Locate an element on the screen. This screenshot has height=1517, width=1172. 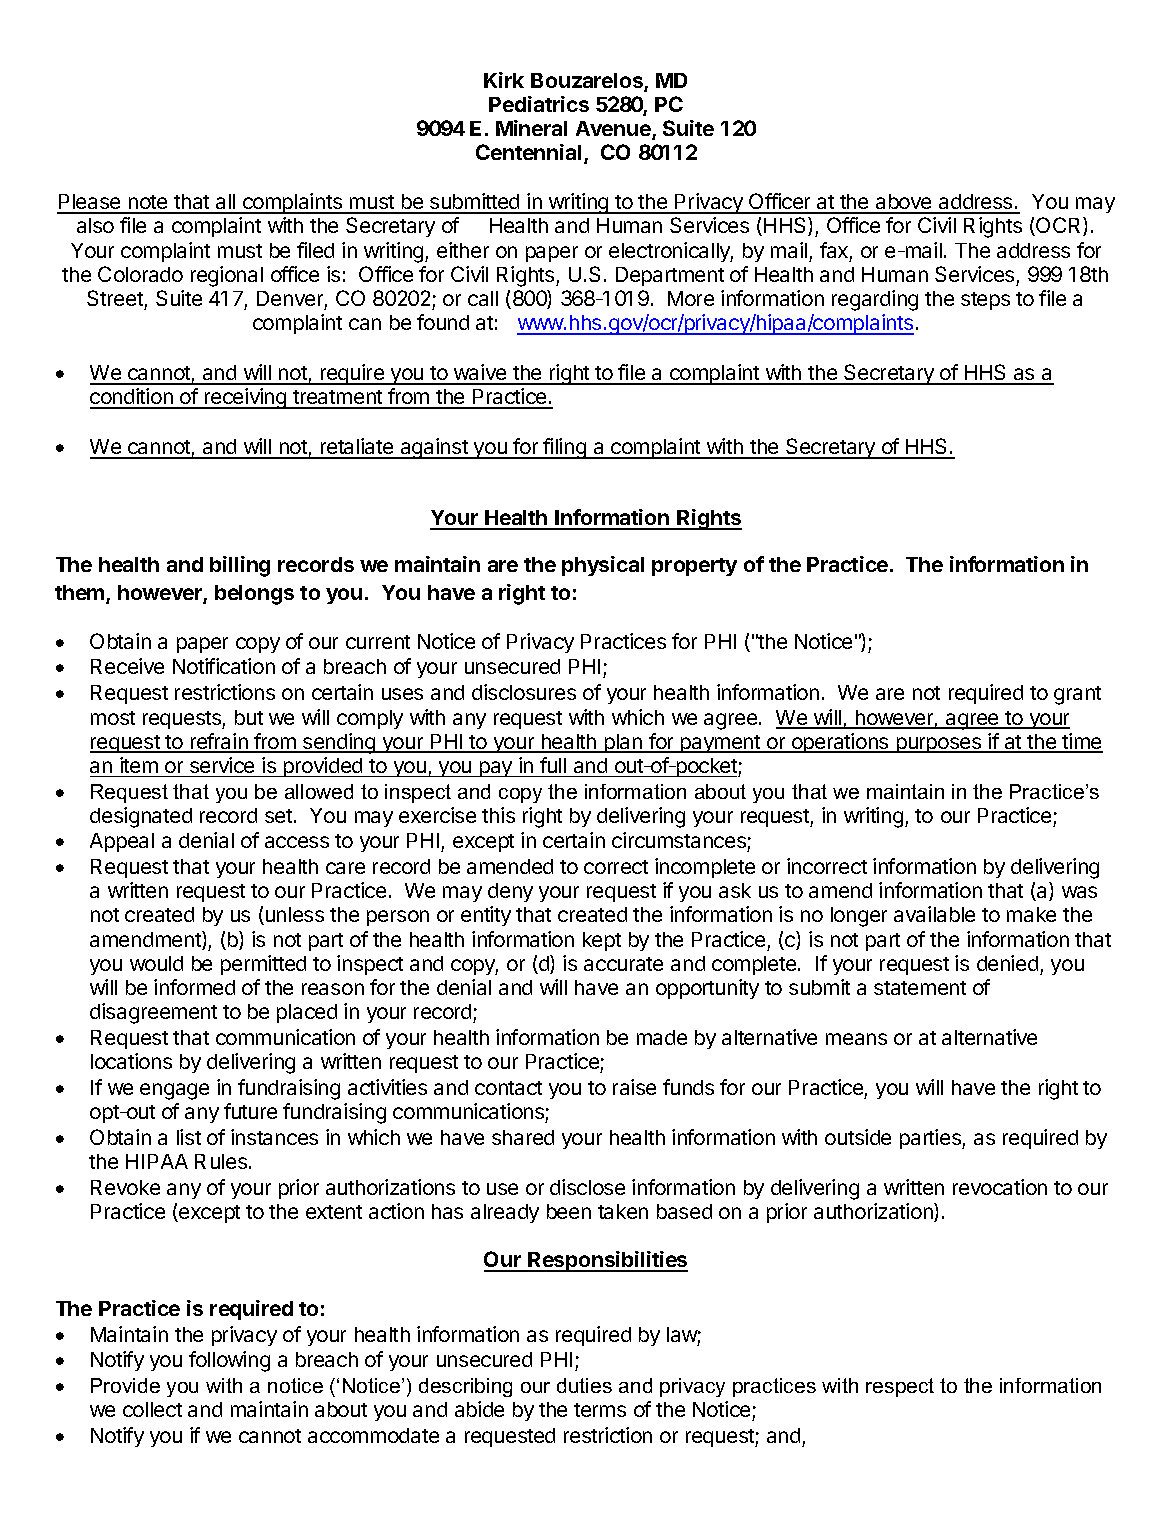
collect is located at coordinates (152, 1409).
